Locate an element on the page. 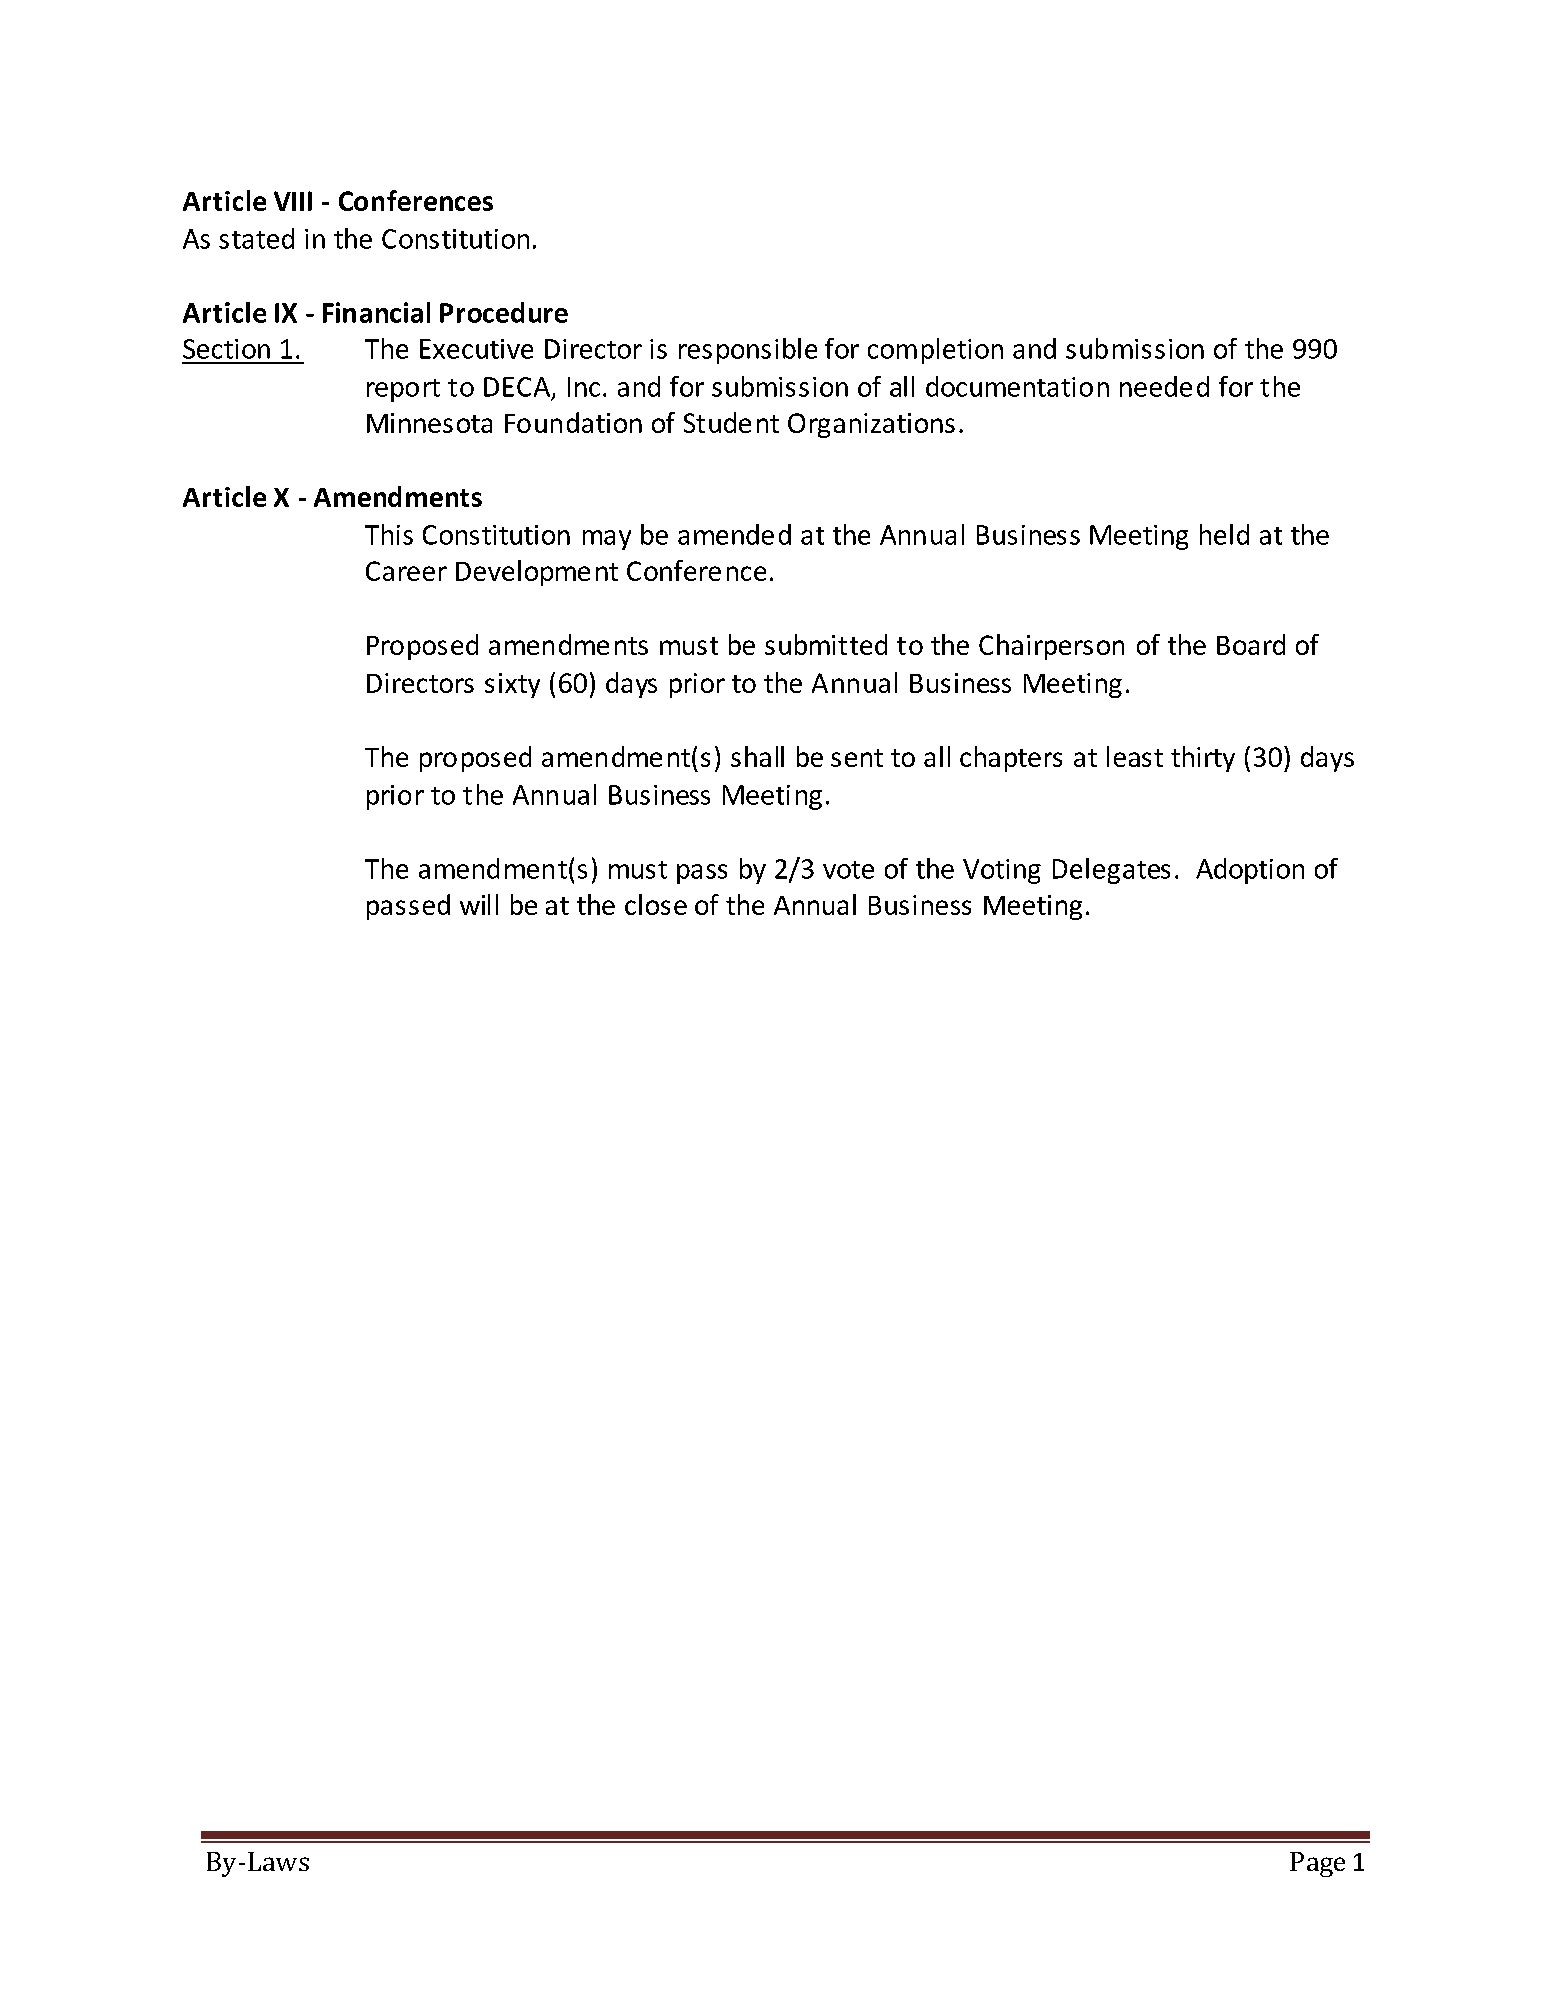 The height and width of the document is (2002, 1547). responsible is located at coordinates (748, 351).
